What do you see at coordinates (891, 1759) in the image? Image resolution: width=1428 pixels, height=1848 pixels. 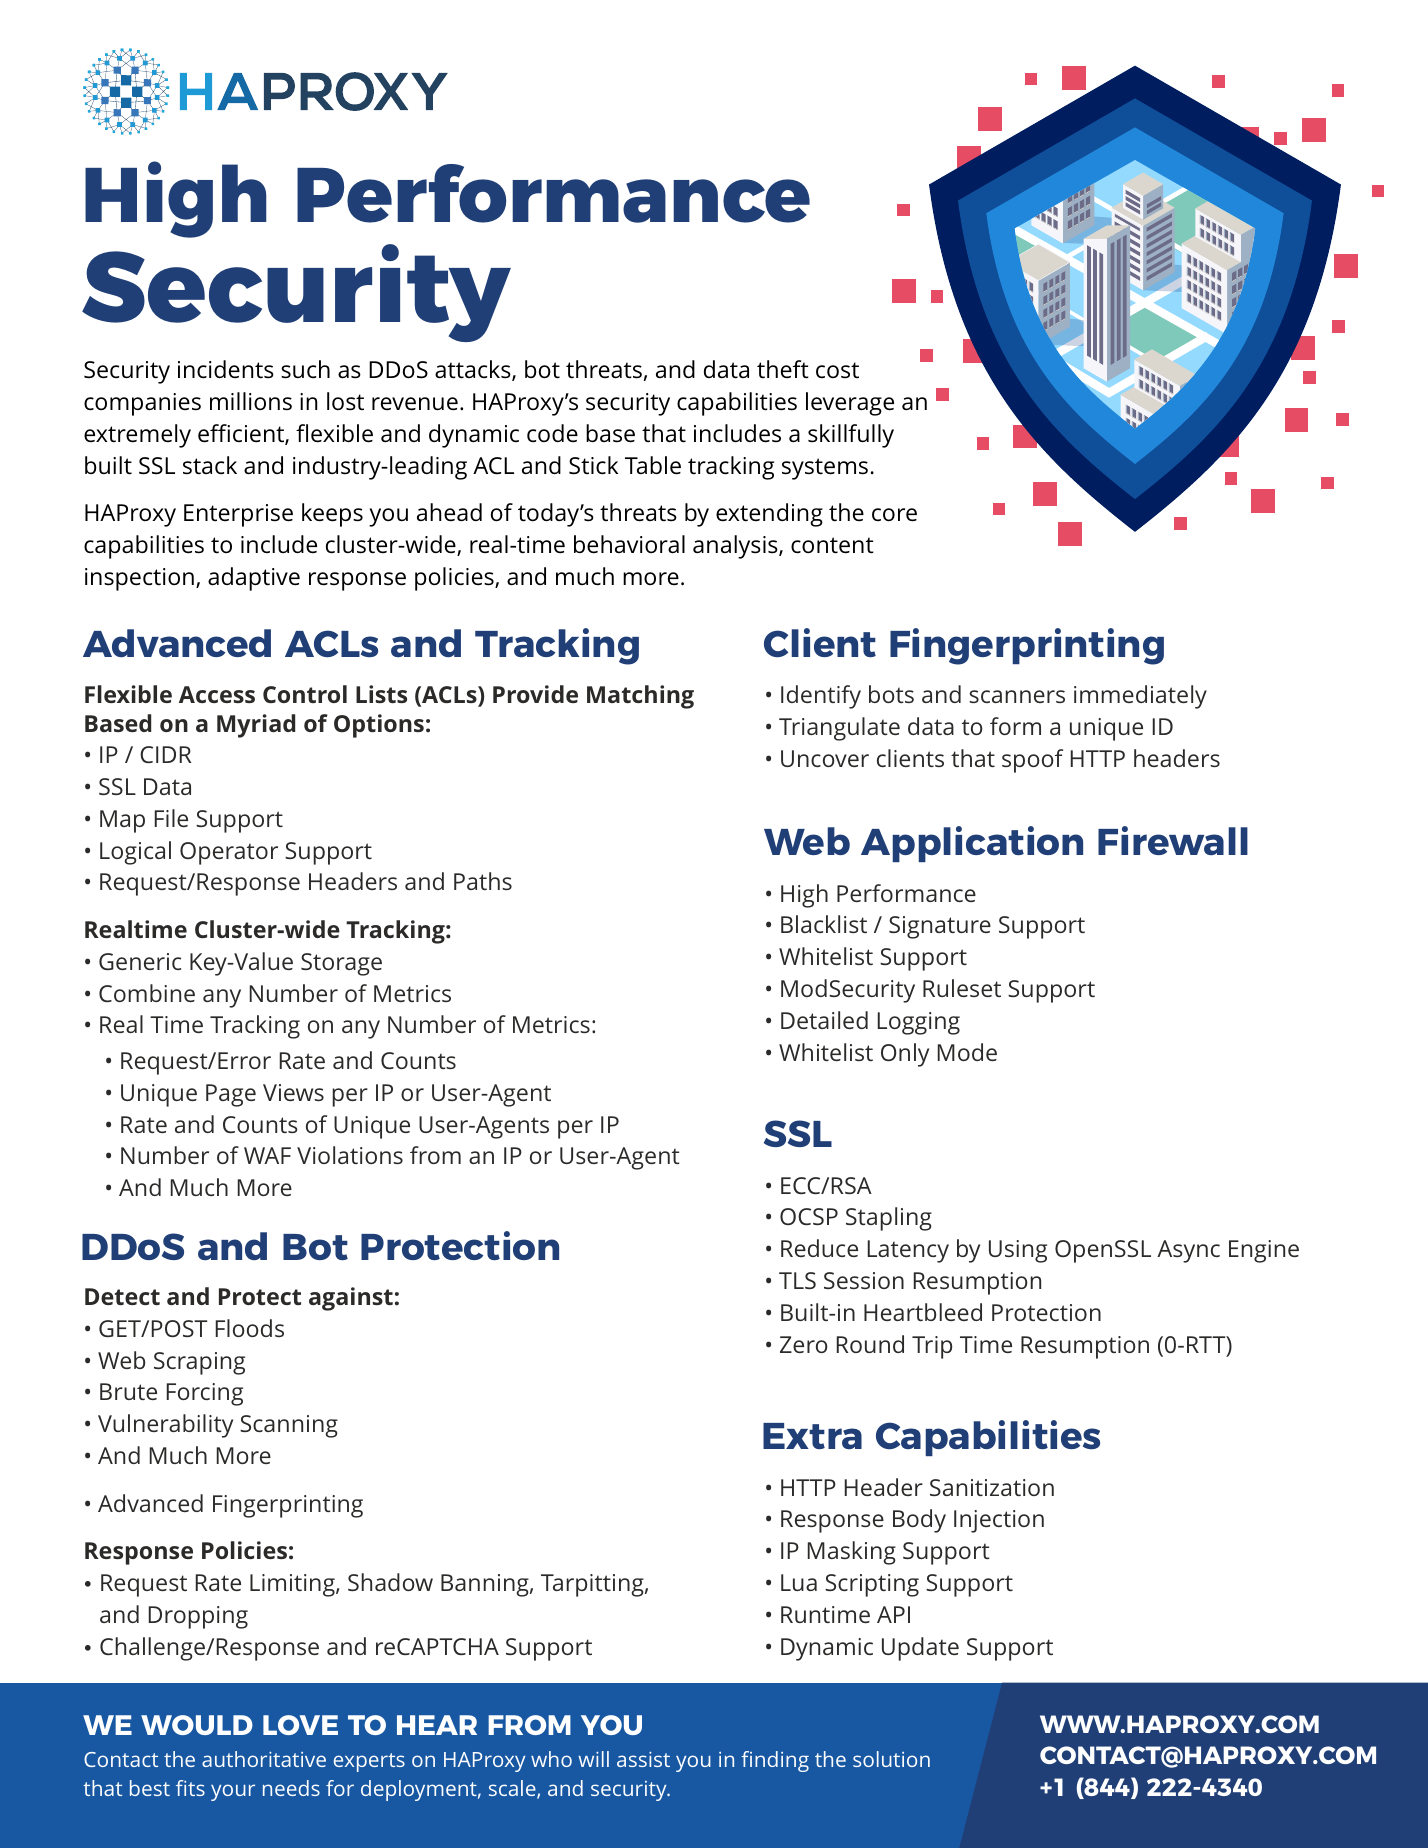 I see `solution` at bounding box center [891, 1759].
